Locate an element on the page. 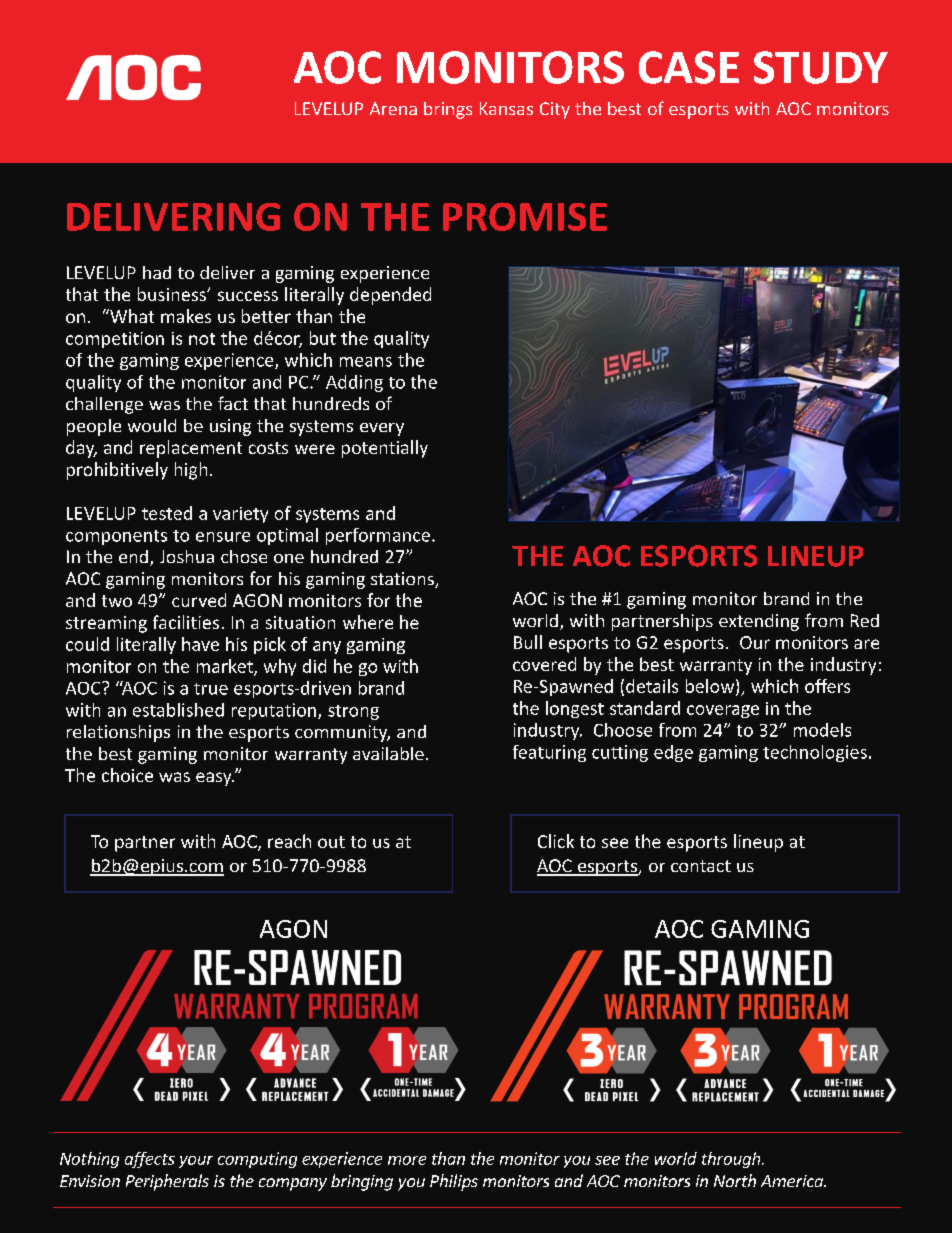 This image has height=1233, width=952. Click is located at coordinates (556, 841).
